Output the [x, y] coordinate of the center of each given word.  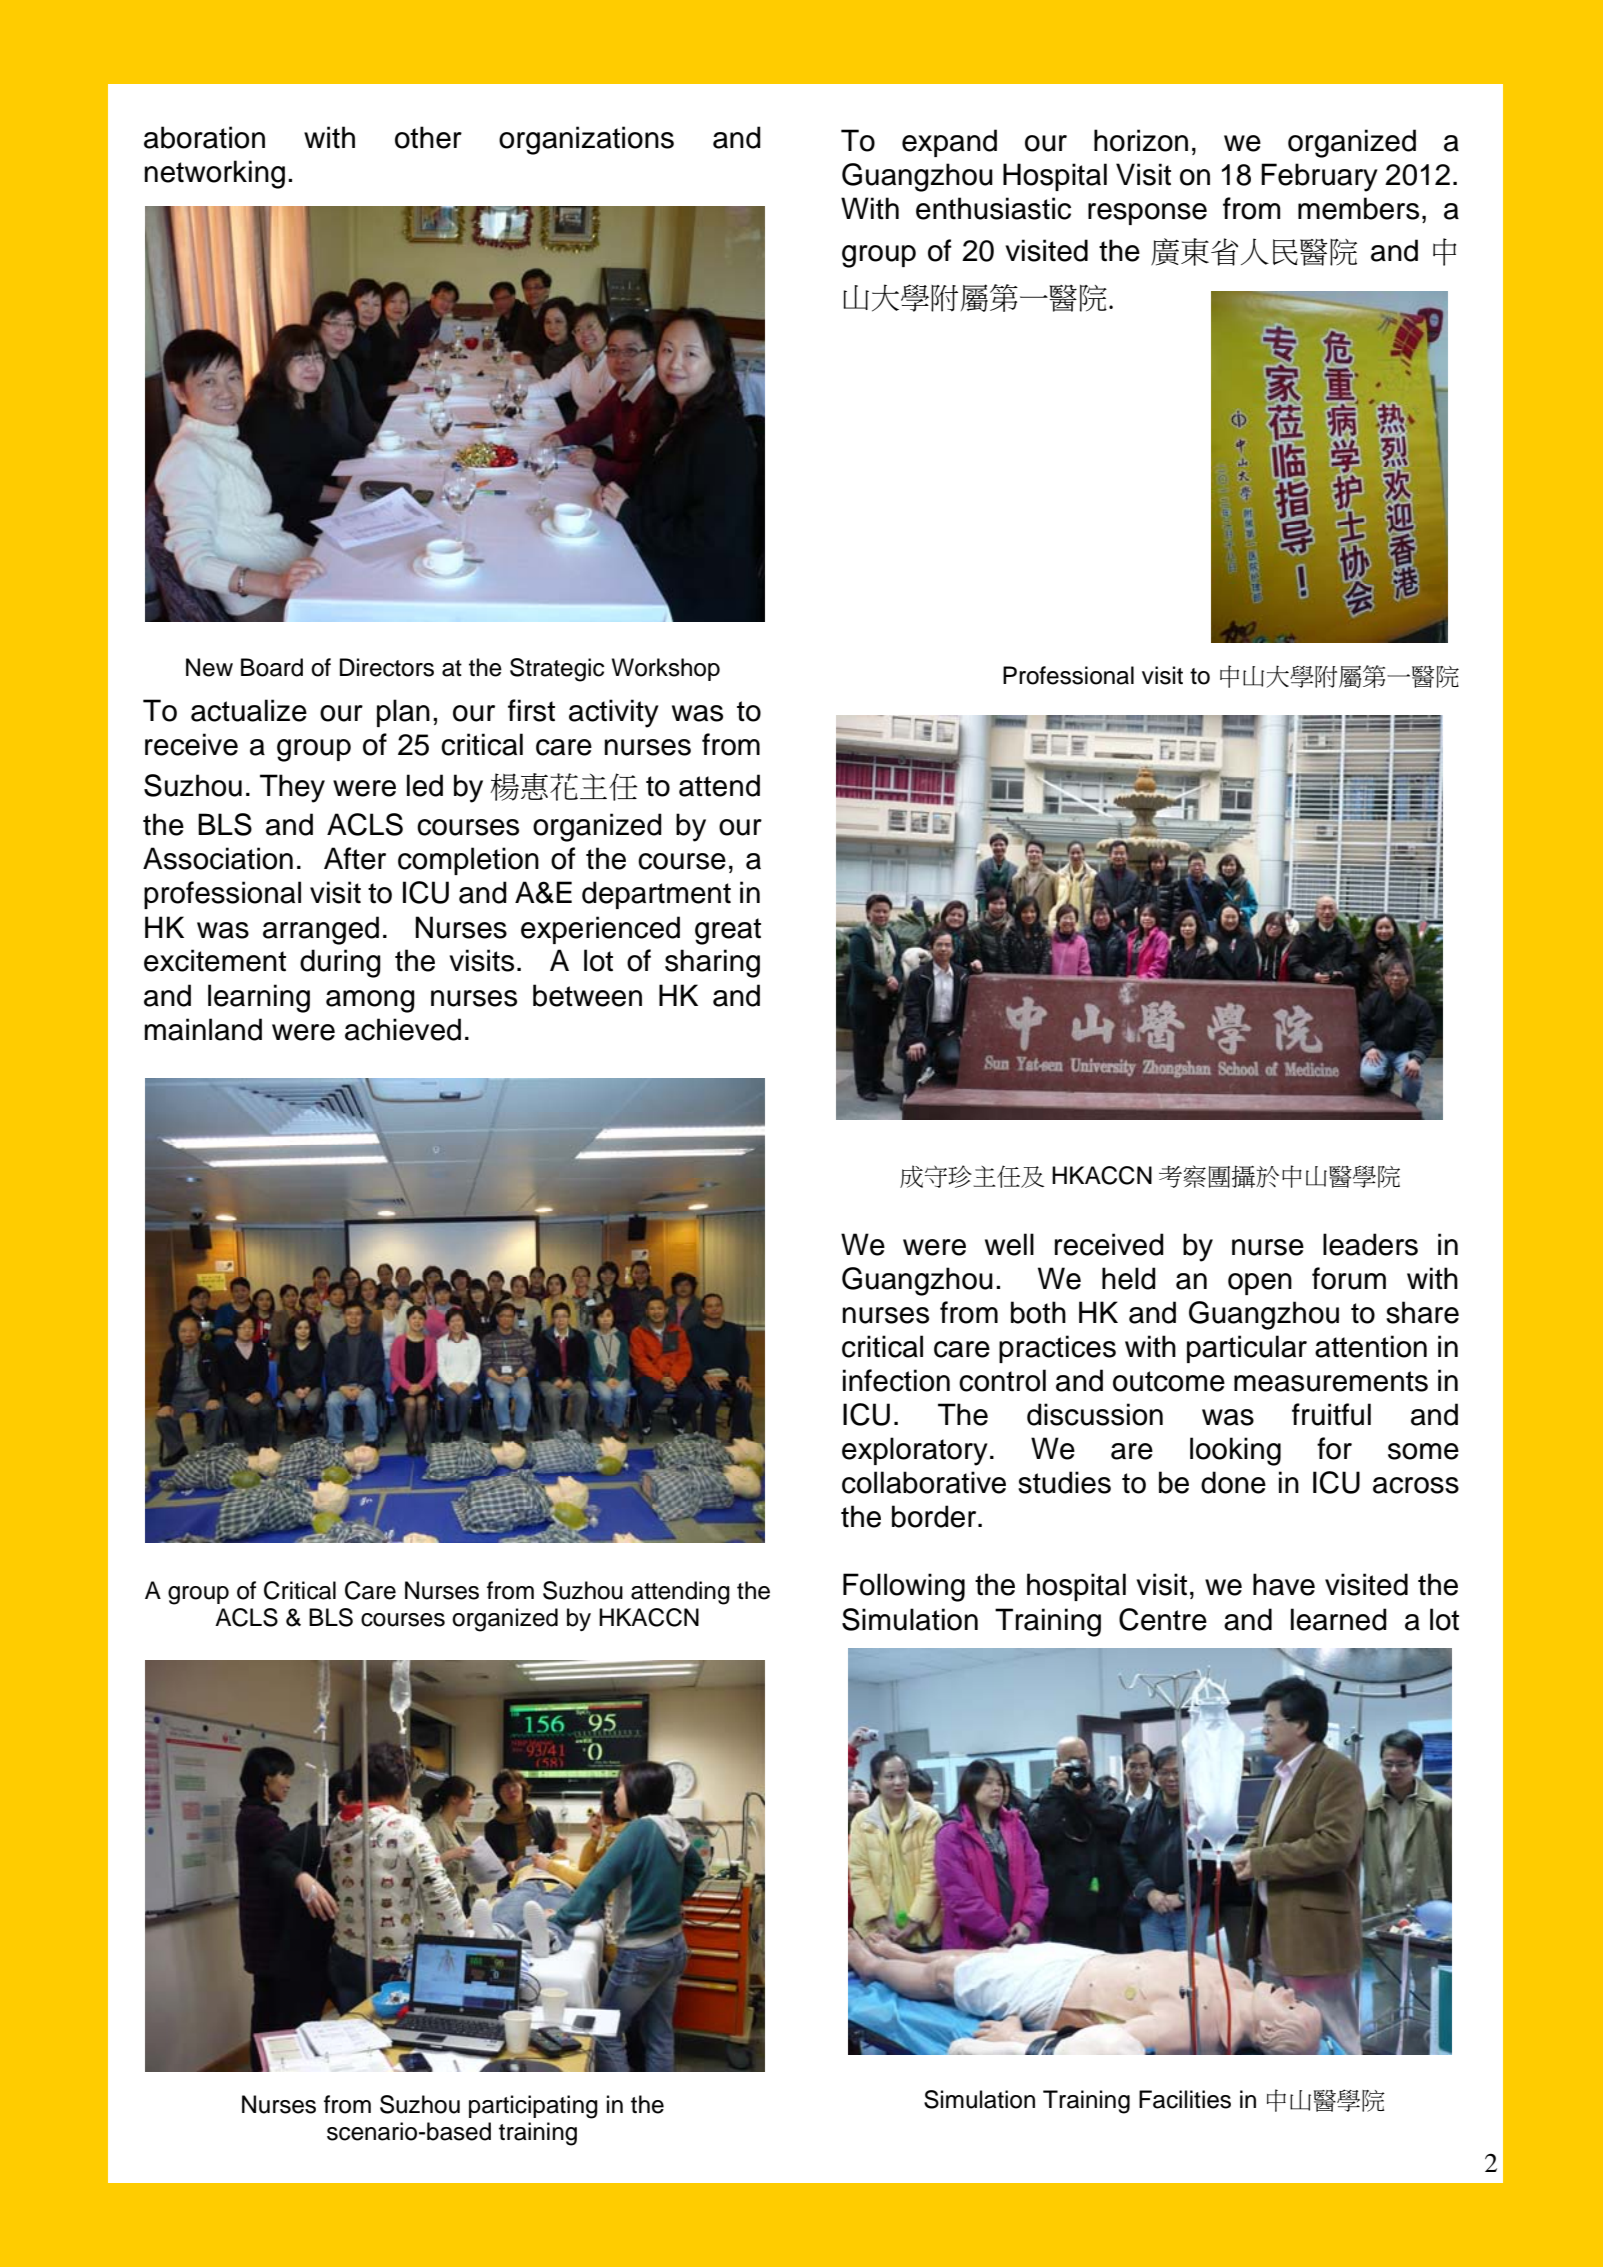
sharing [712, 963]
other [428, 137]
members [1358, 208]
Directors [387, 667]
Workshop [666, 669]
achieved [403, 1029]
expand [949, 143]
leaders [1370, 1244]
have [1284, 1584]
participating [533, 2107]
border [935, 1516]
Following [904, 1587]
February [1319, 177]
